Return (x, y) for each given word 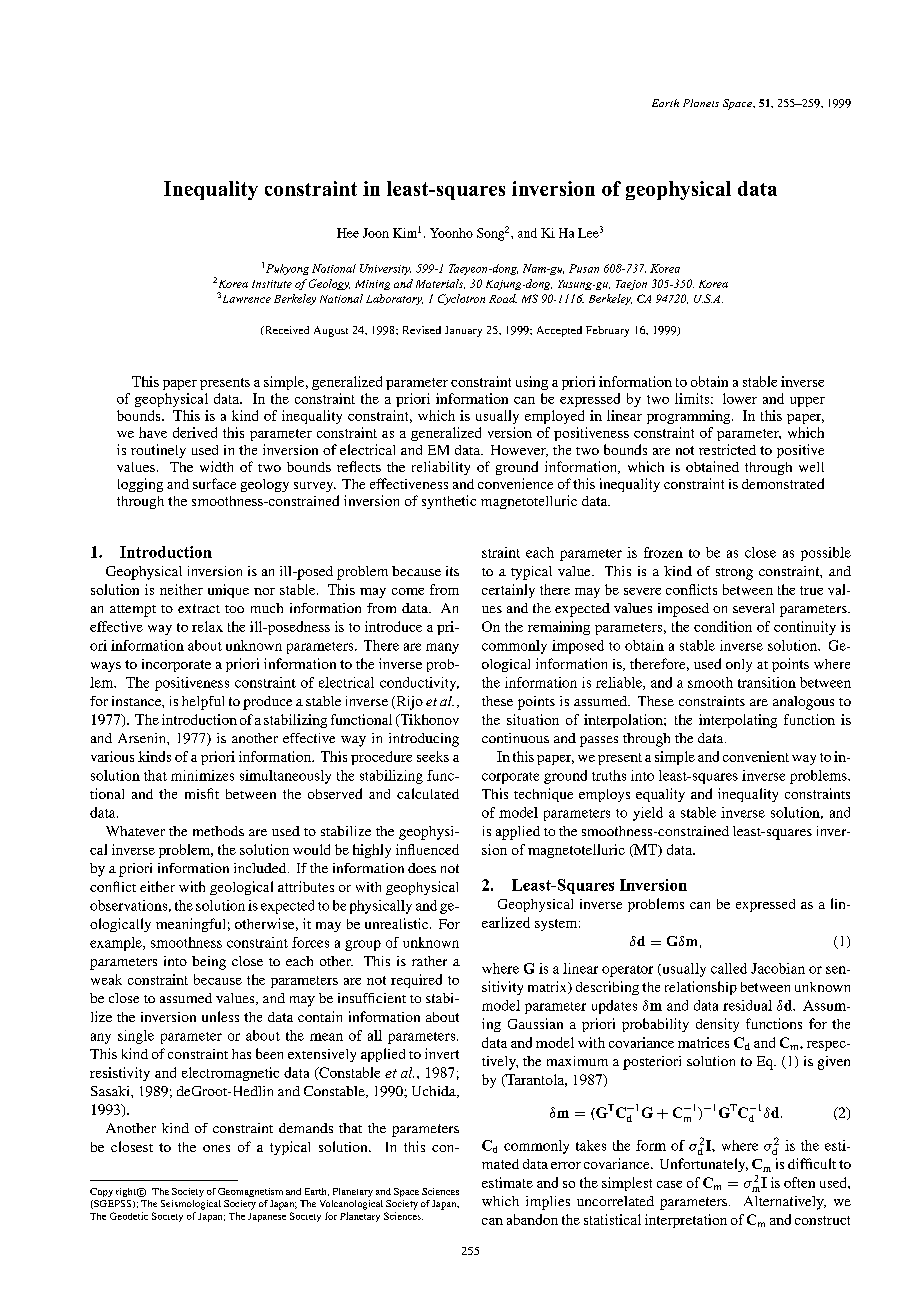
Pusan (584, 268)
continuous (515, 738)
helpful (203, 703)
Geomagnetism (250, 1192)
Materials (440, 284)
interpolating (738, 721)
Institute (272, 284)
